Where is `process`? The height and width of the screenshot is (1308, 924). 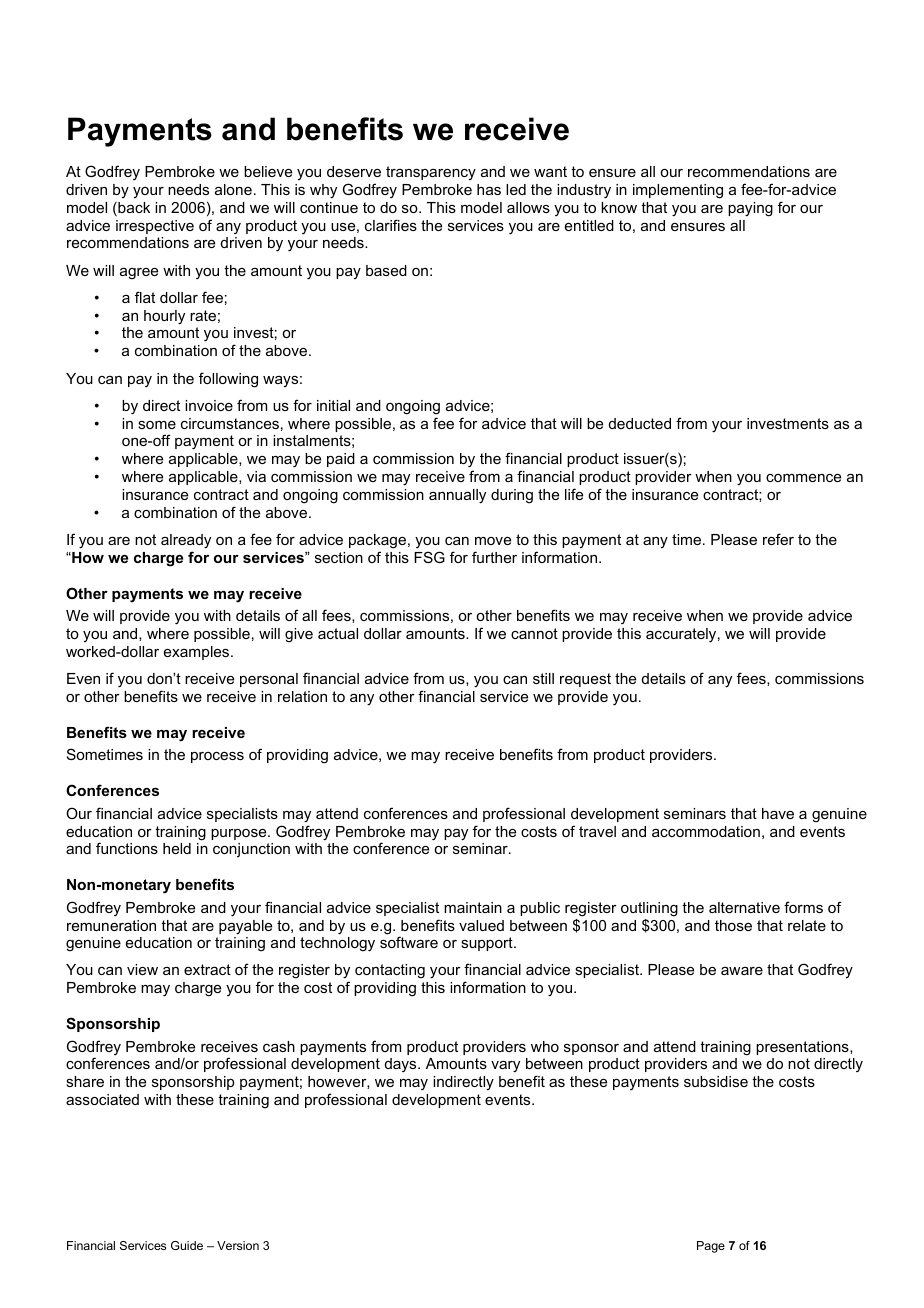
process is located at coordinates (217, 757).
